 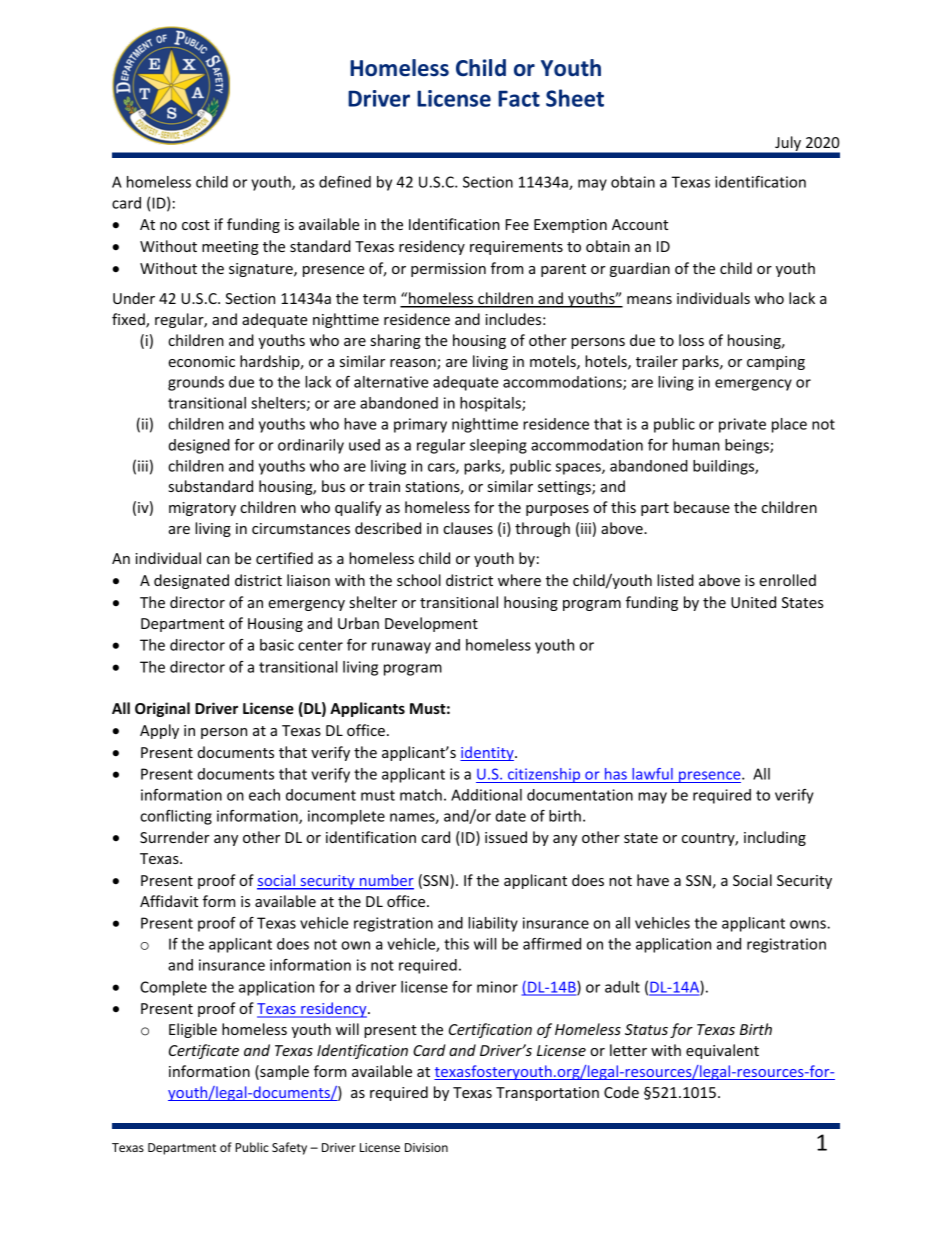 I want to click on cost, so click(x=196, y=225).
